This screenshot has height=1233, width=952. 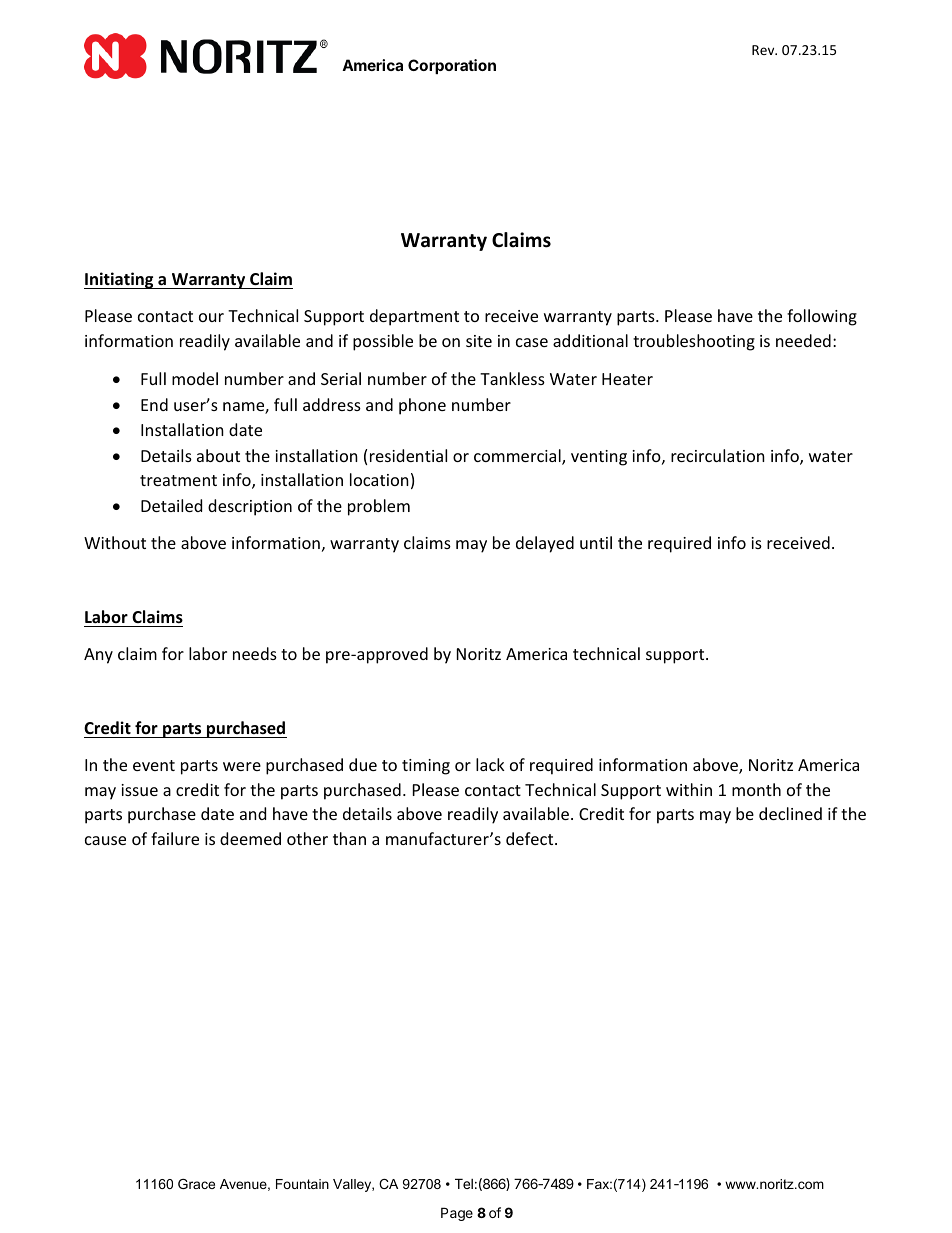 I want to click on Rev, so click(x=764, y=50).
